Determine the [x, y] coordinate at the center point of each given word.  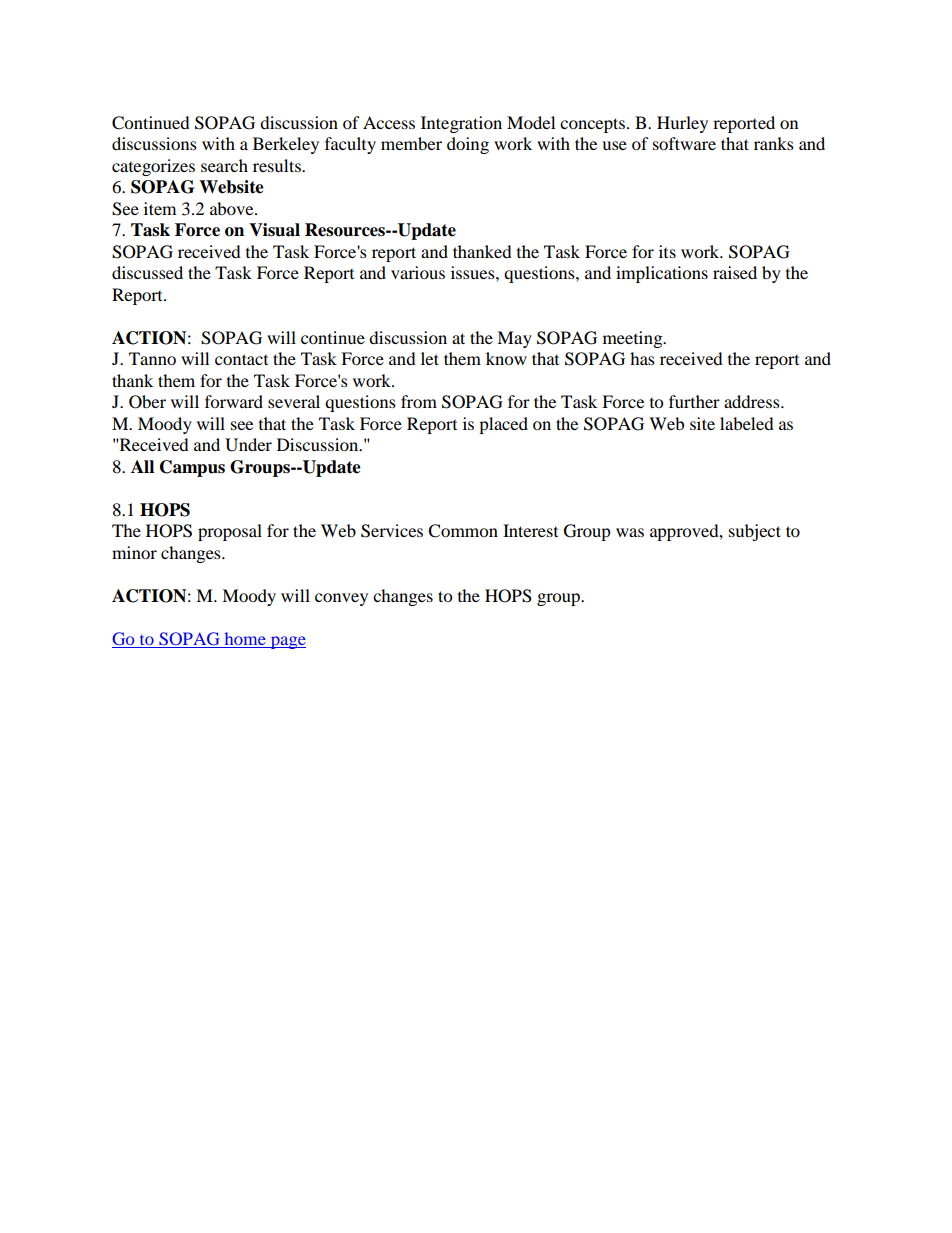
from [419, 401]
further [694, 401]
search [224, 165]
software [684, 143]
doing [468, 145]
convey [341, 599]
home [245, 640]
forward [234, 401]
